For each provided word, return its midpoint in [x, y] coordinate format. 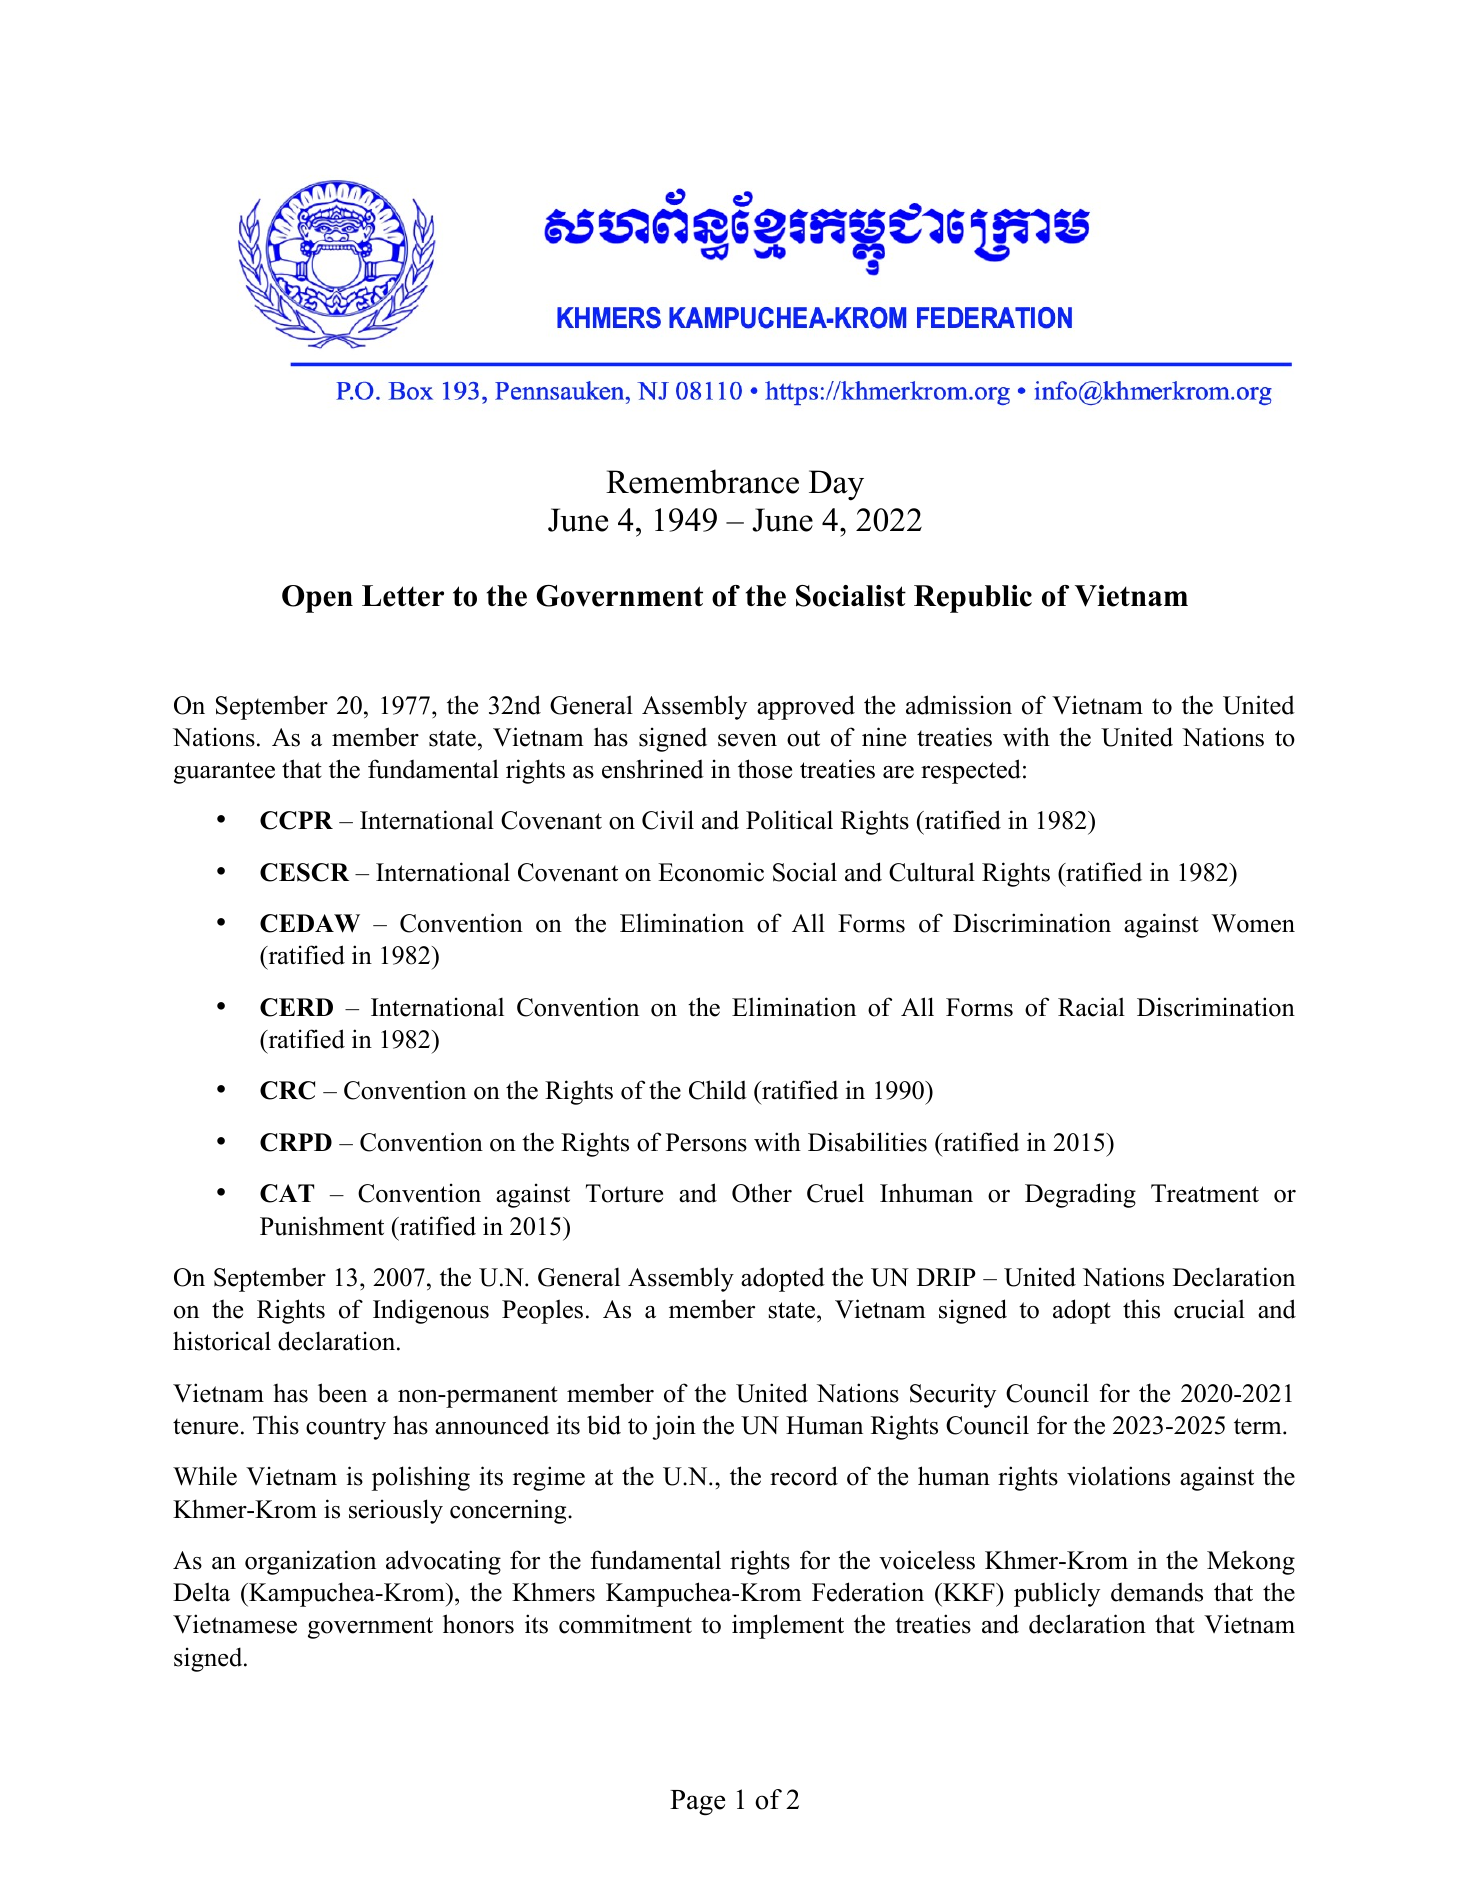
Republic [973, 599]
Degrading [1080, 1195]
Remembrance [702, 481]
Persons [706, 1142]
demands [1157, 1592]
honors [478, 1624]
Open [317, 599]
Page [697, 1803]
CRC [287, 1090]
